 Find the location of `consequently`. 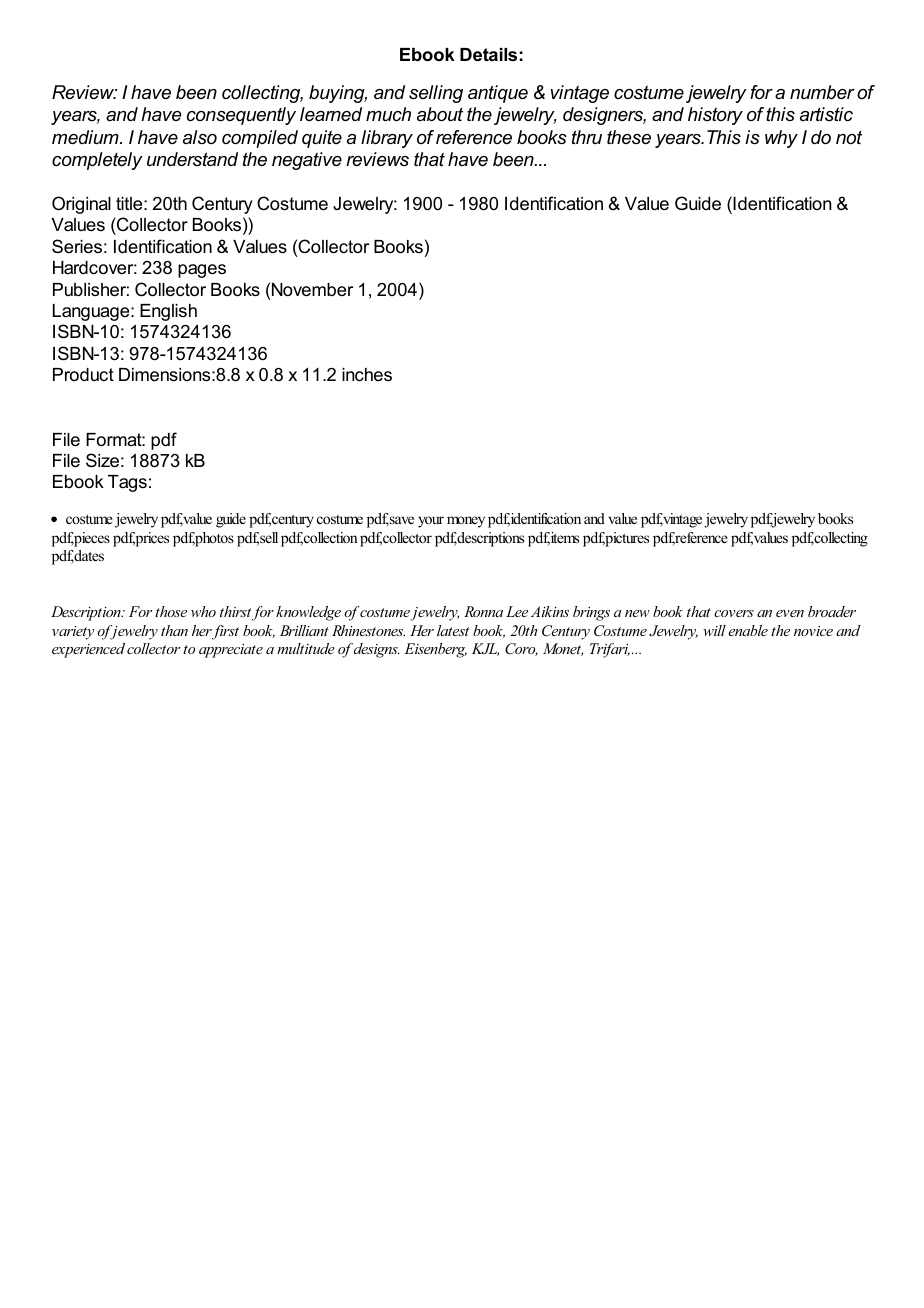

consequently is located at coordinates (241, 116).
